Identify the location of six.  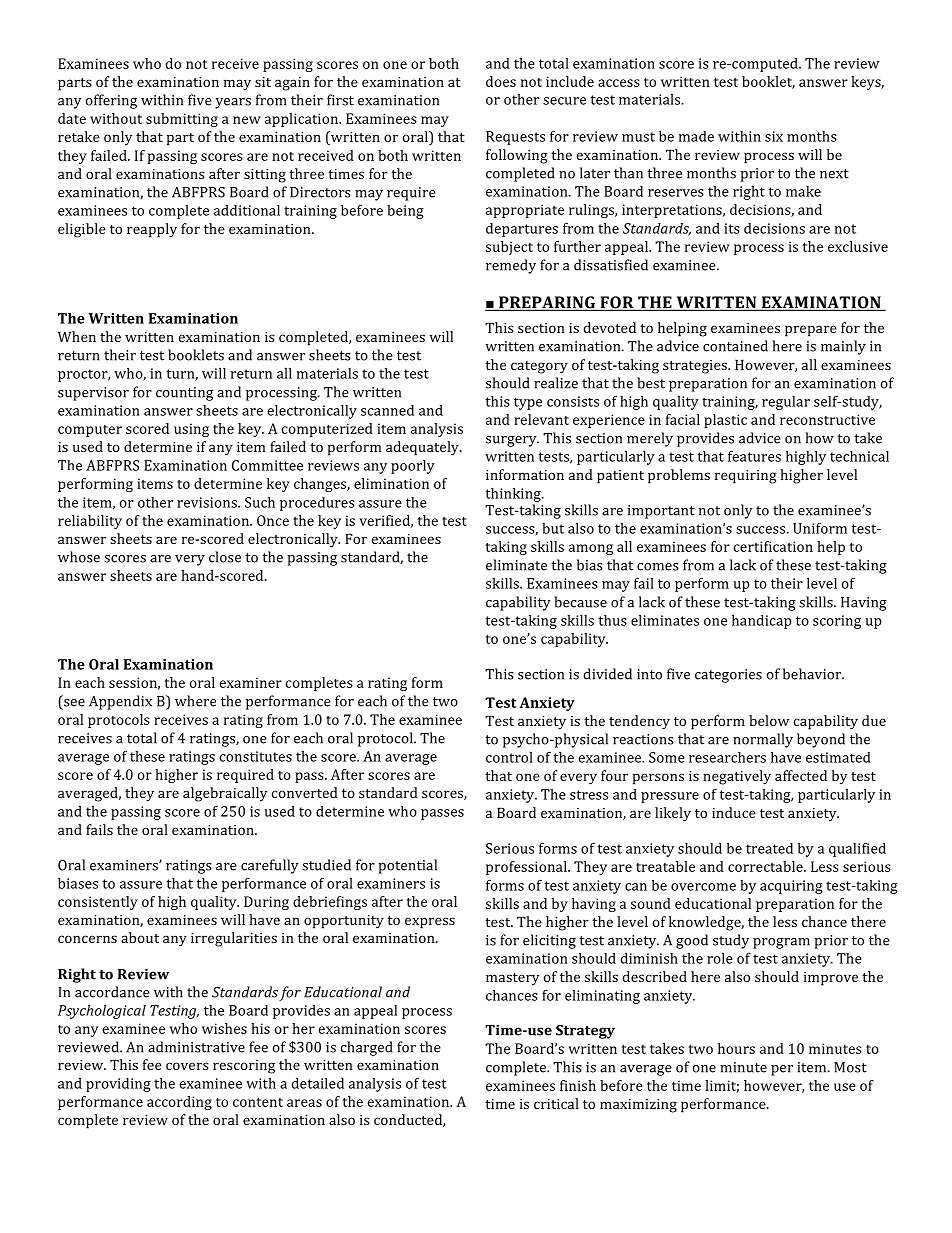
(774, 136).
